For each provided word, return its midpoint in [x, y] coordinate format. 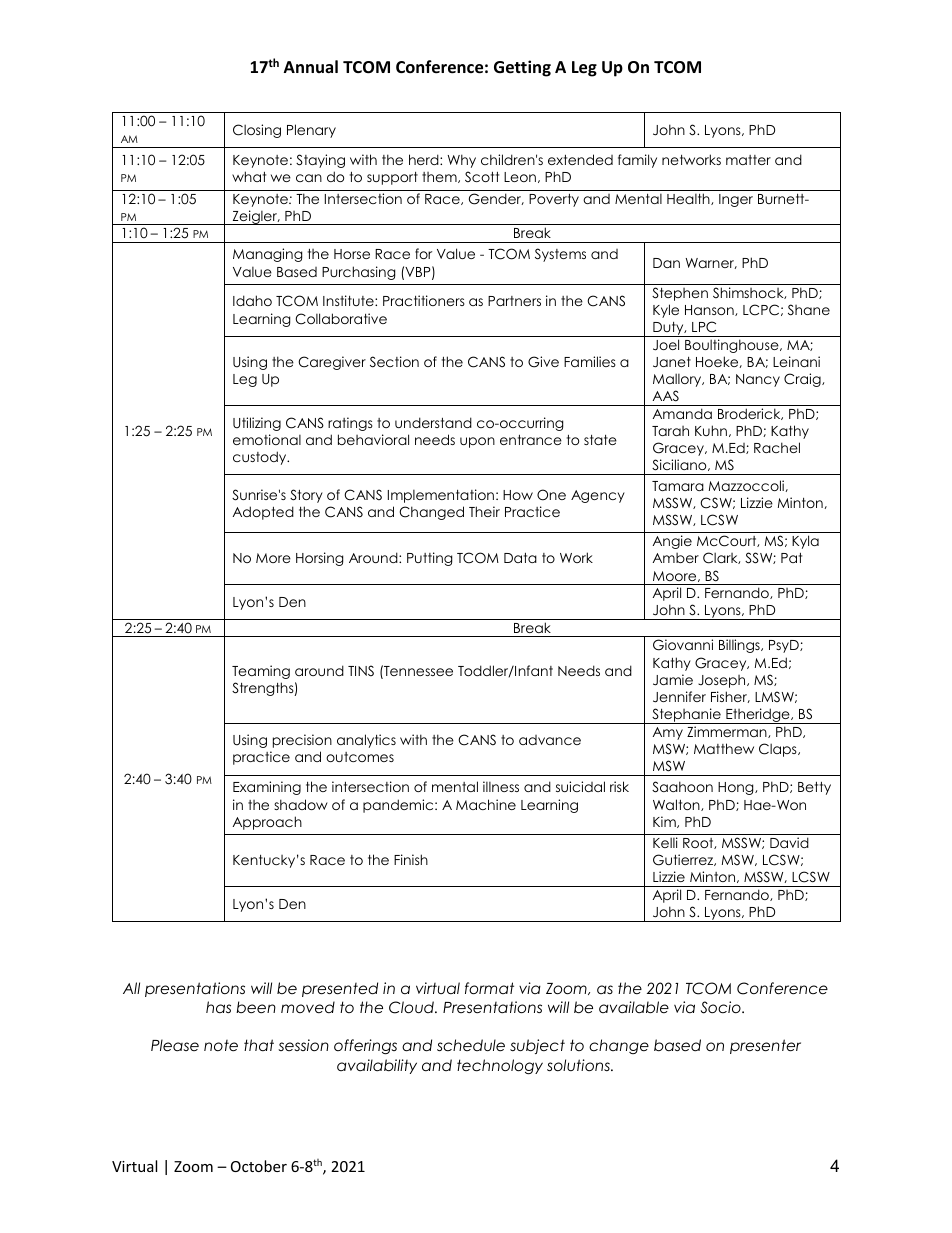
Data [520, 558]
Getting [522, 68]
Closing [257, 131]
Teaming [261, 672]
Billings [740, 646]
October [259, 1166]
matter [748, 160]
